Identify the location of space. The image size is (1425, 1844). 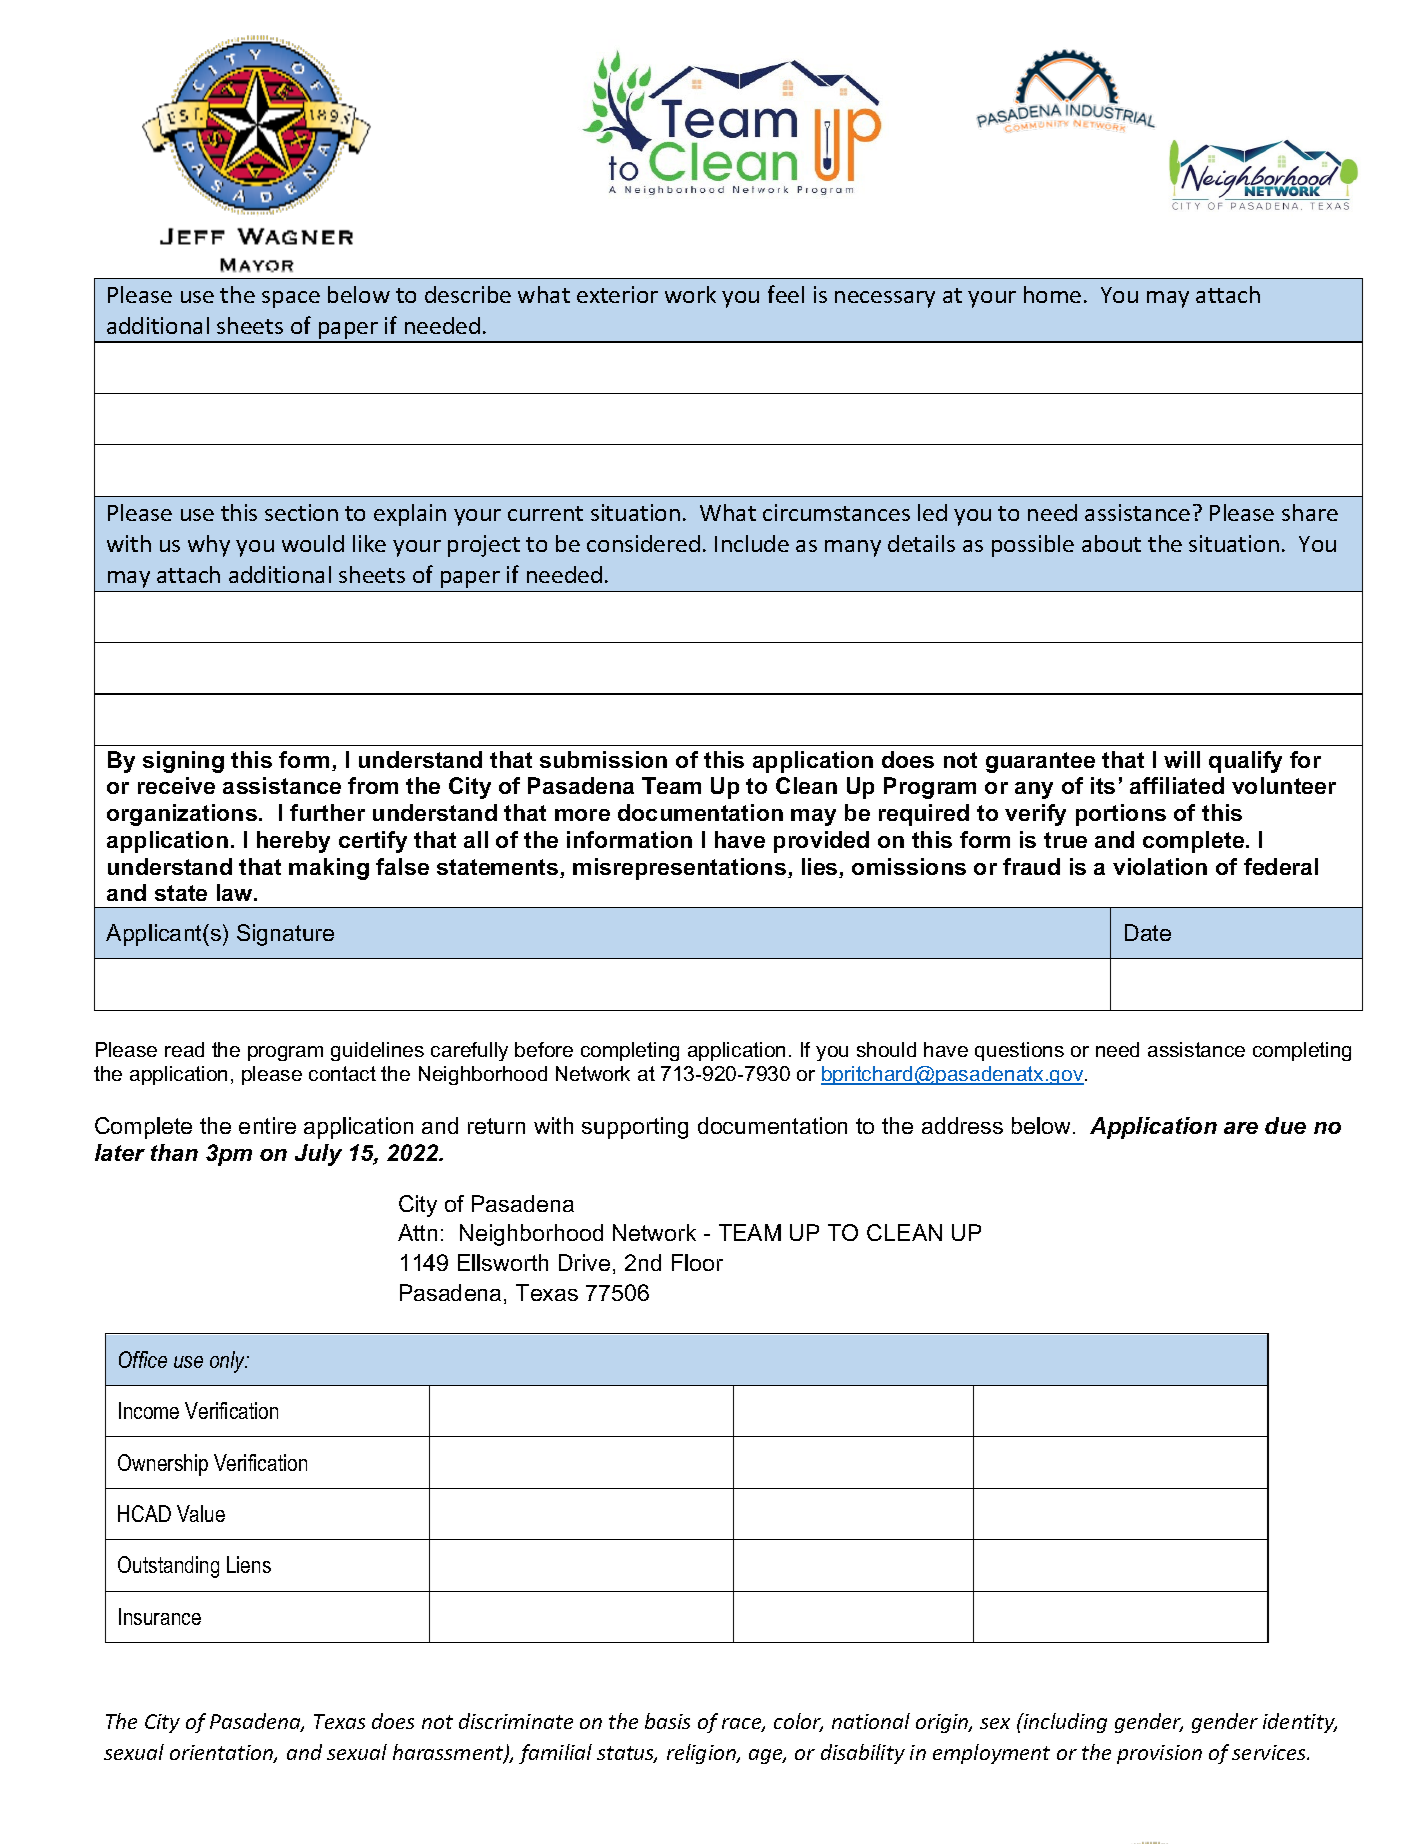
(291, 299).
